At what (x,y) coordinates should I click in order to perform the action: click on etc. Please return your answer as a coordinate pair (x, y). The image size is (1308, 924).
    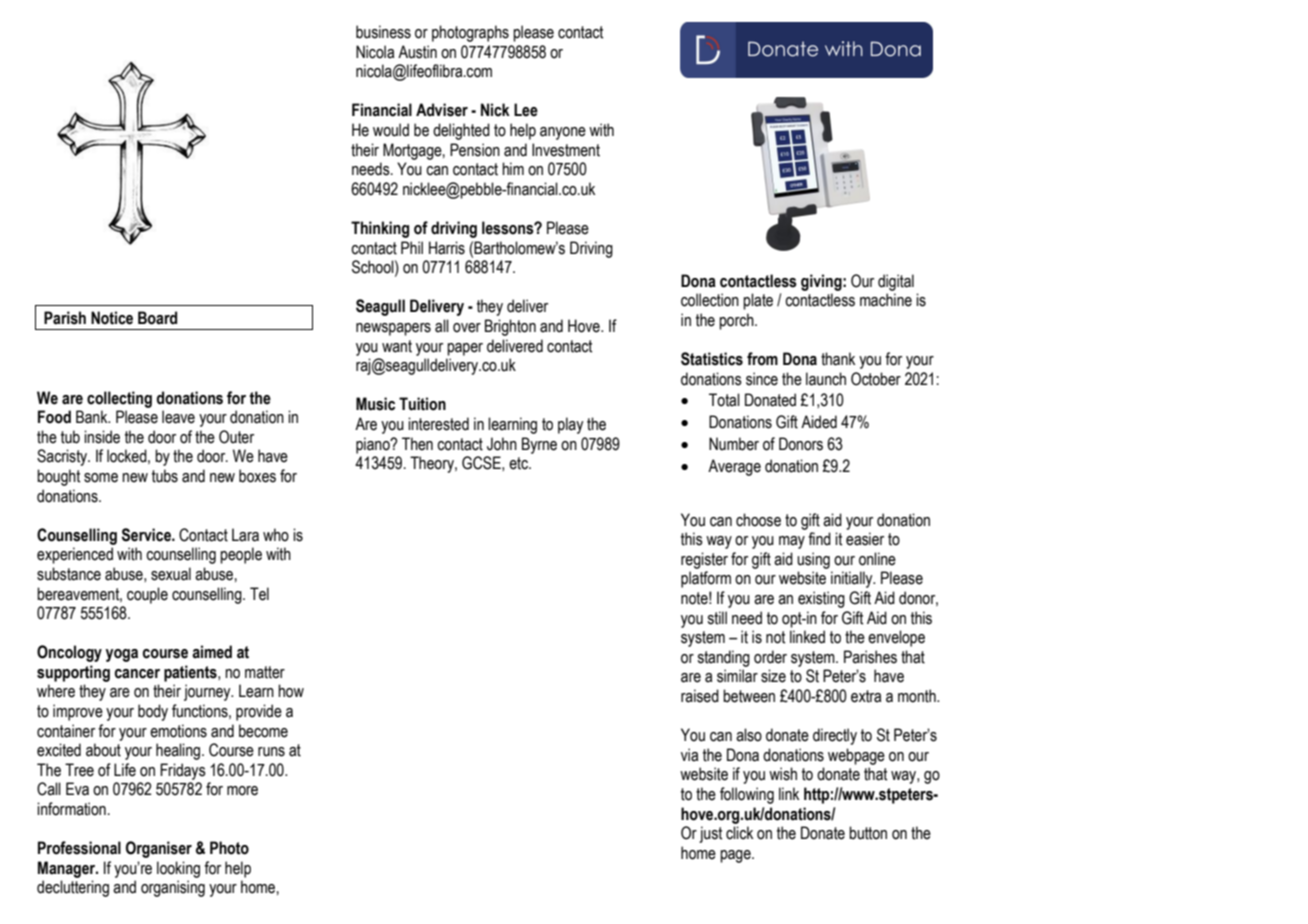
    Looking at the image, I should click on (519, 463).
